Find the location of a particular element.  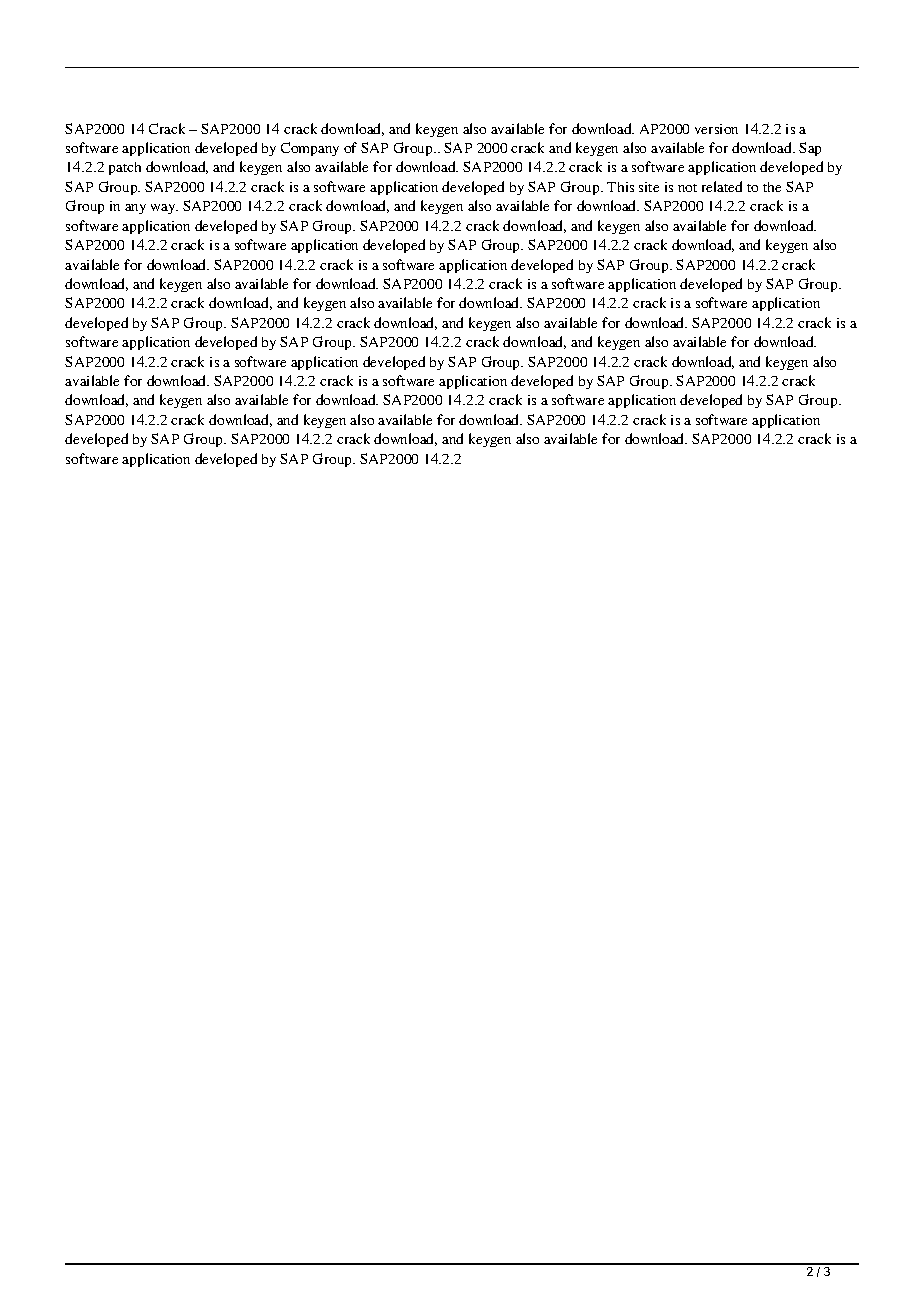

the is located at coordinates (772, 187).
